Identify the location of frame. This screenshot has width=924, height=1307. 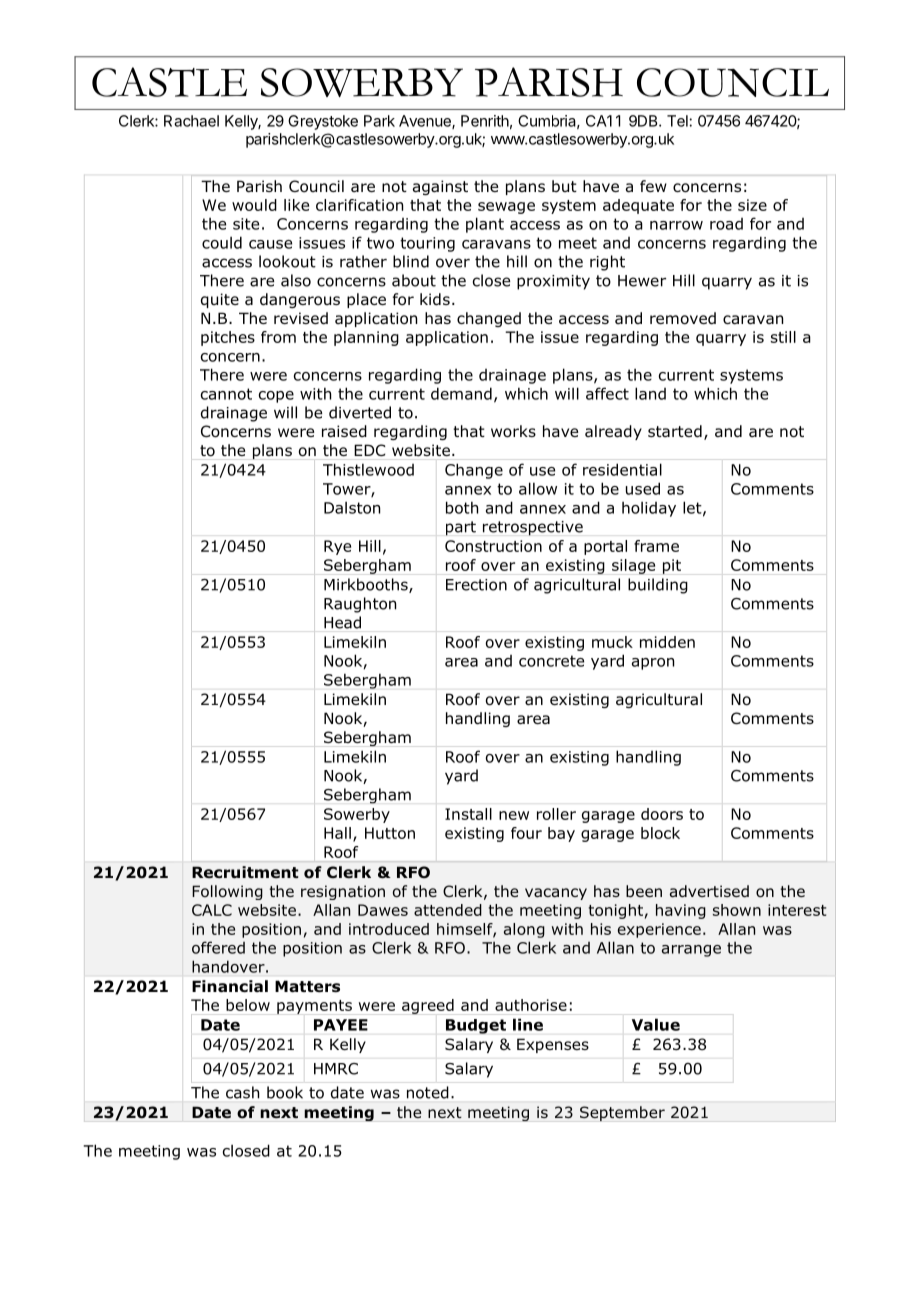
(656, 546).
